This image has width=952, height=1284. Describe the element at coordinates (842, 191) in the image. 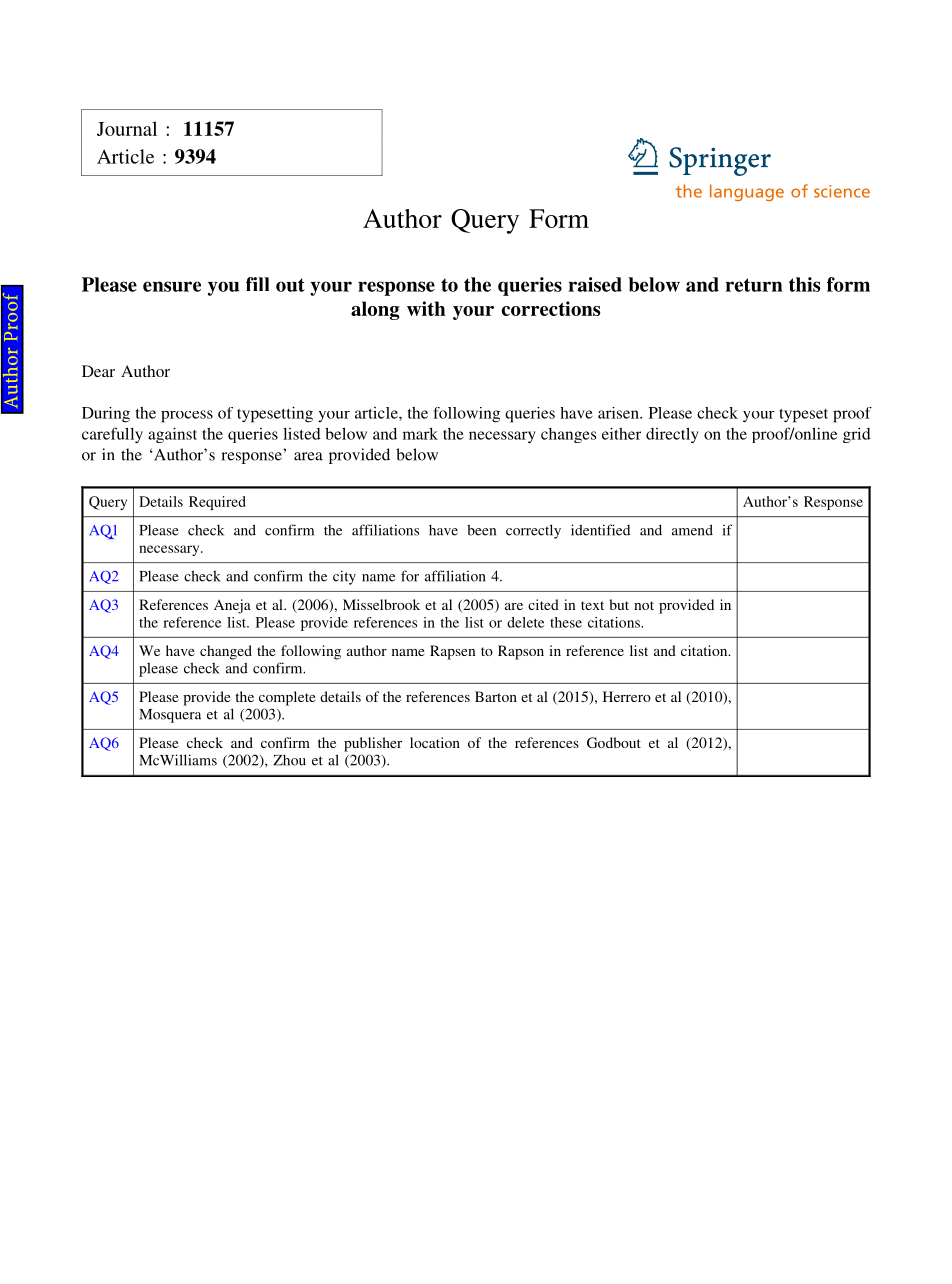

I see `science` at that location.
